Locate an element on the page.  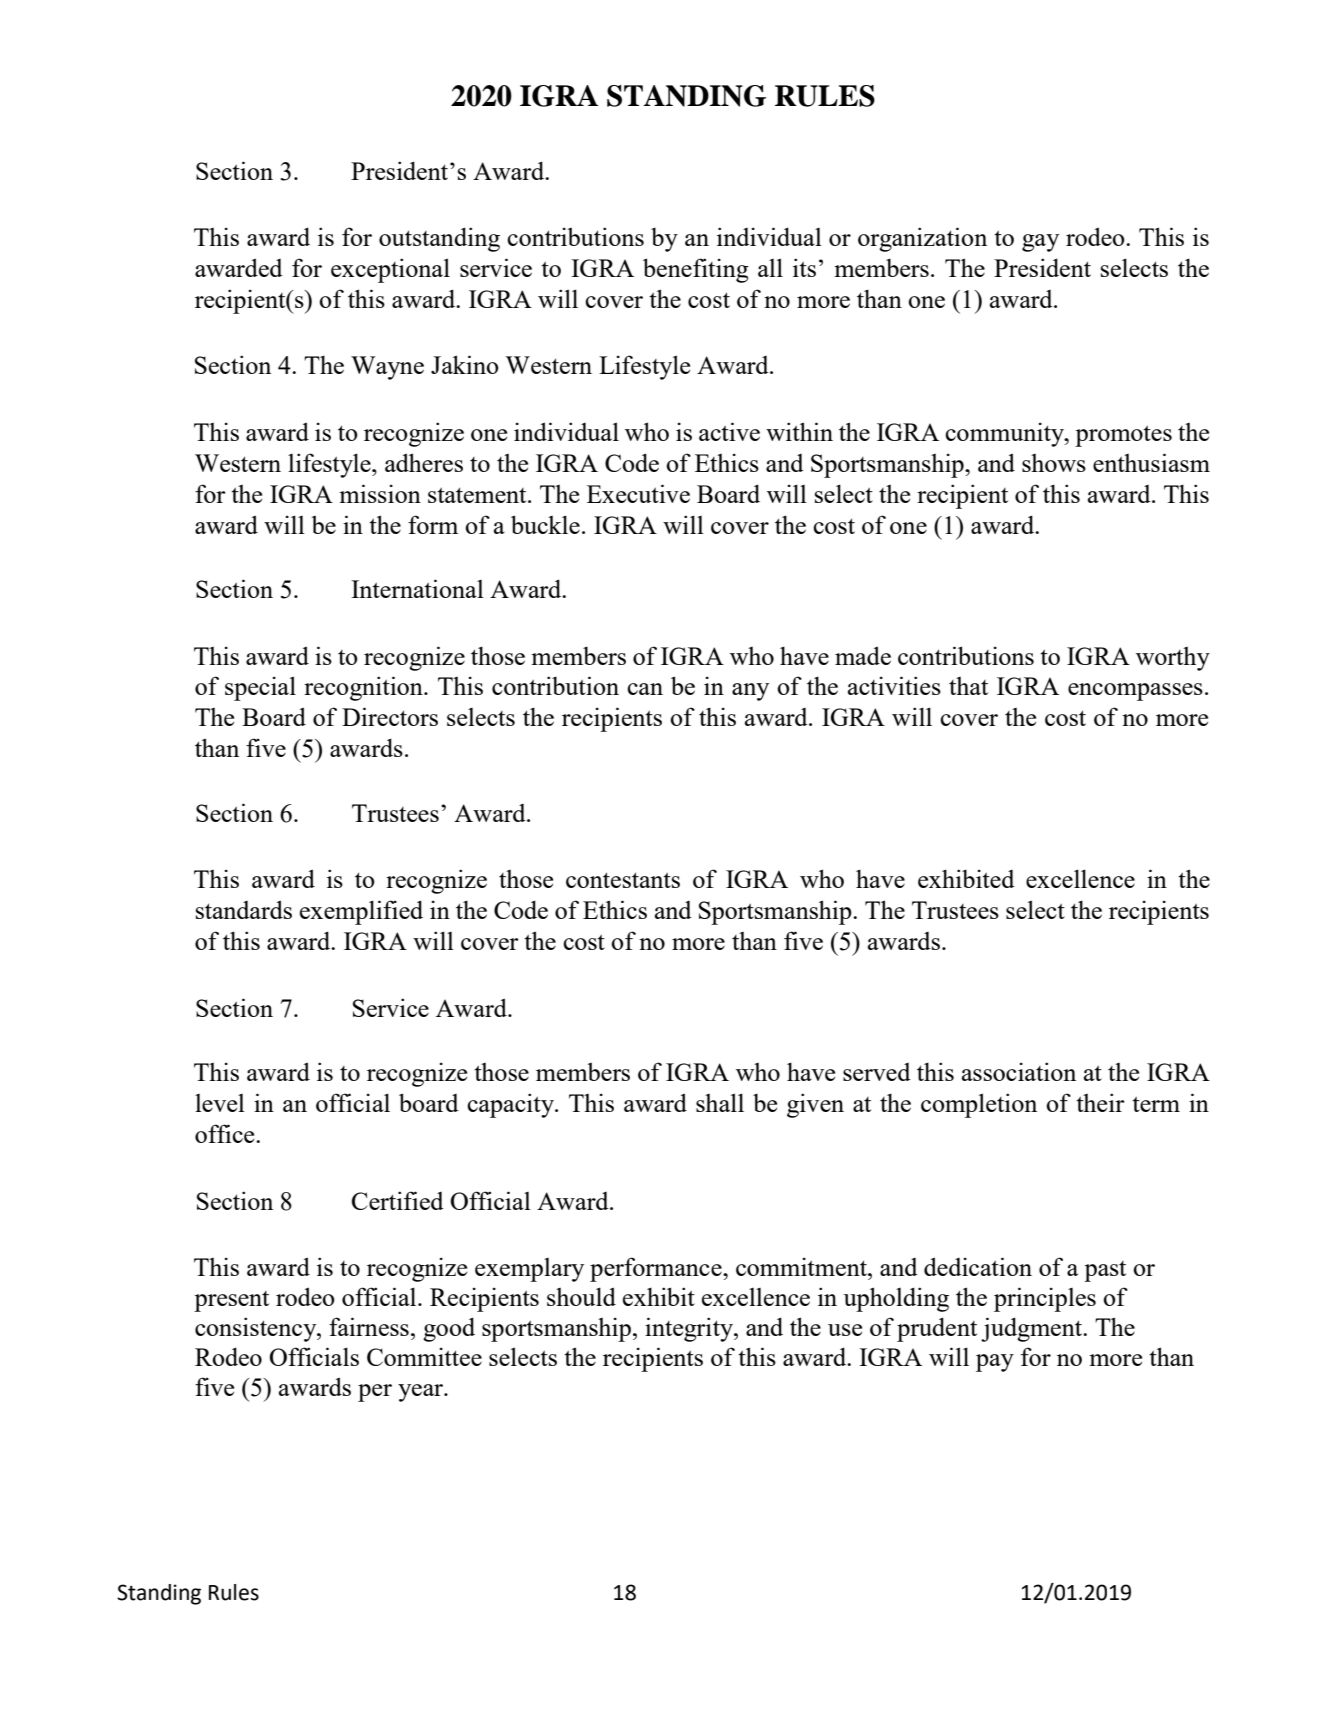
shows is located at coordinates (1054, 463).
